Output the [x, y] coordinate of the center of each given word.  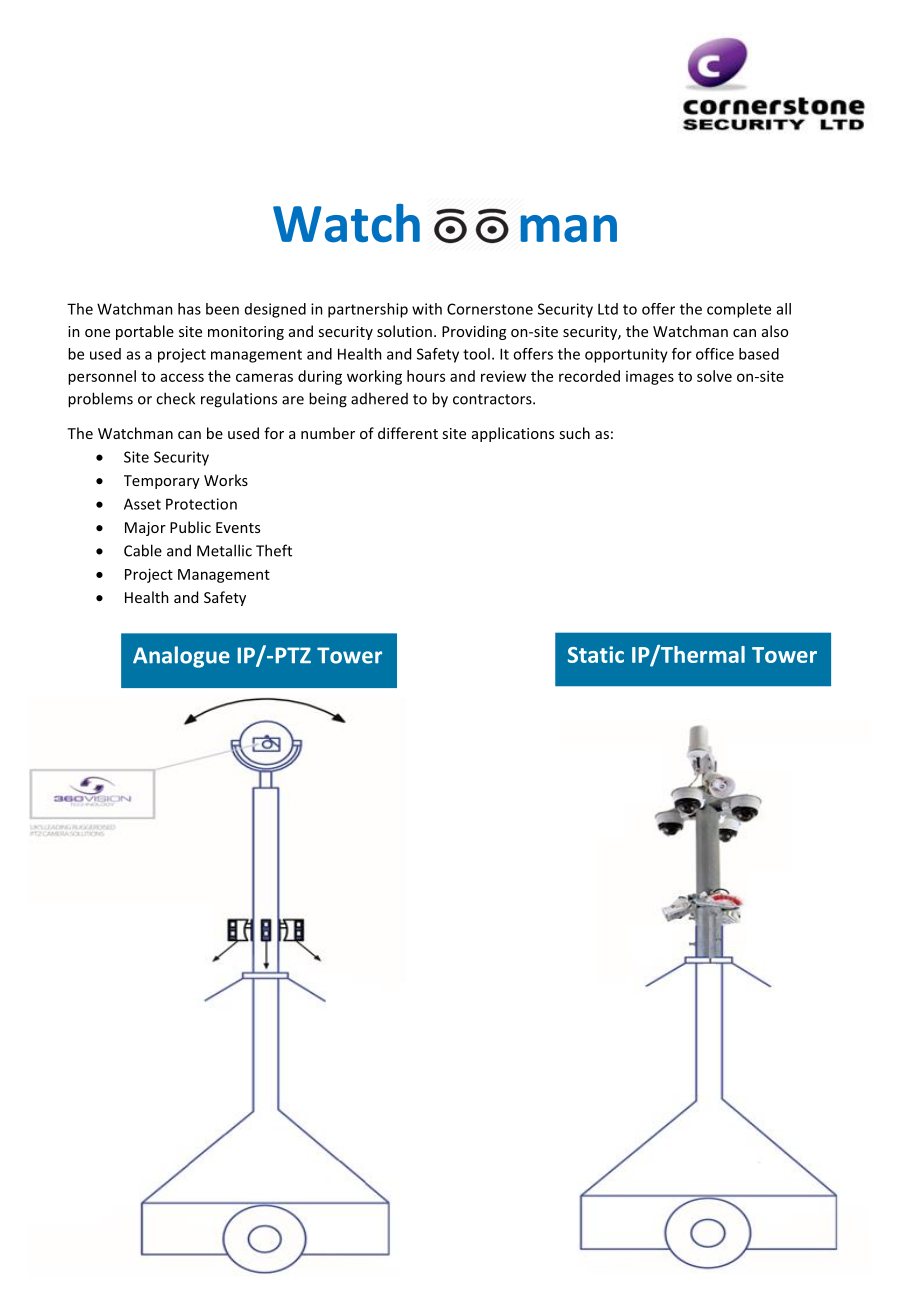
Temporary [162, 482]
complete [739, 310]
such [574, 433]
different [408, 433]
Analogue [181, 657]
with [427, 309]
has [189, 309]
